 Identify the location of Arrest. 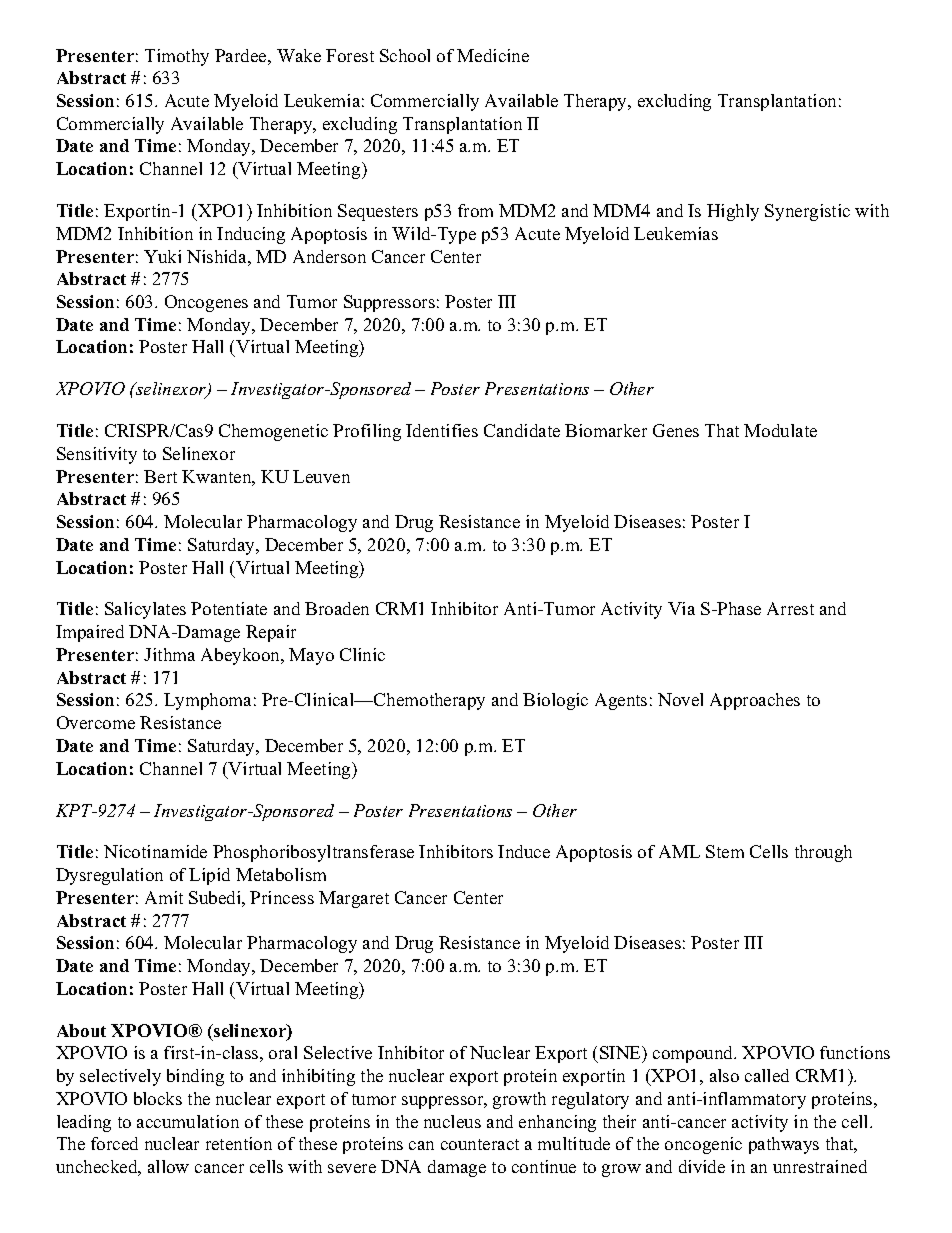
(790, 608).
